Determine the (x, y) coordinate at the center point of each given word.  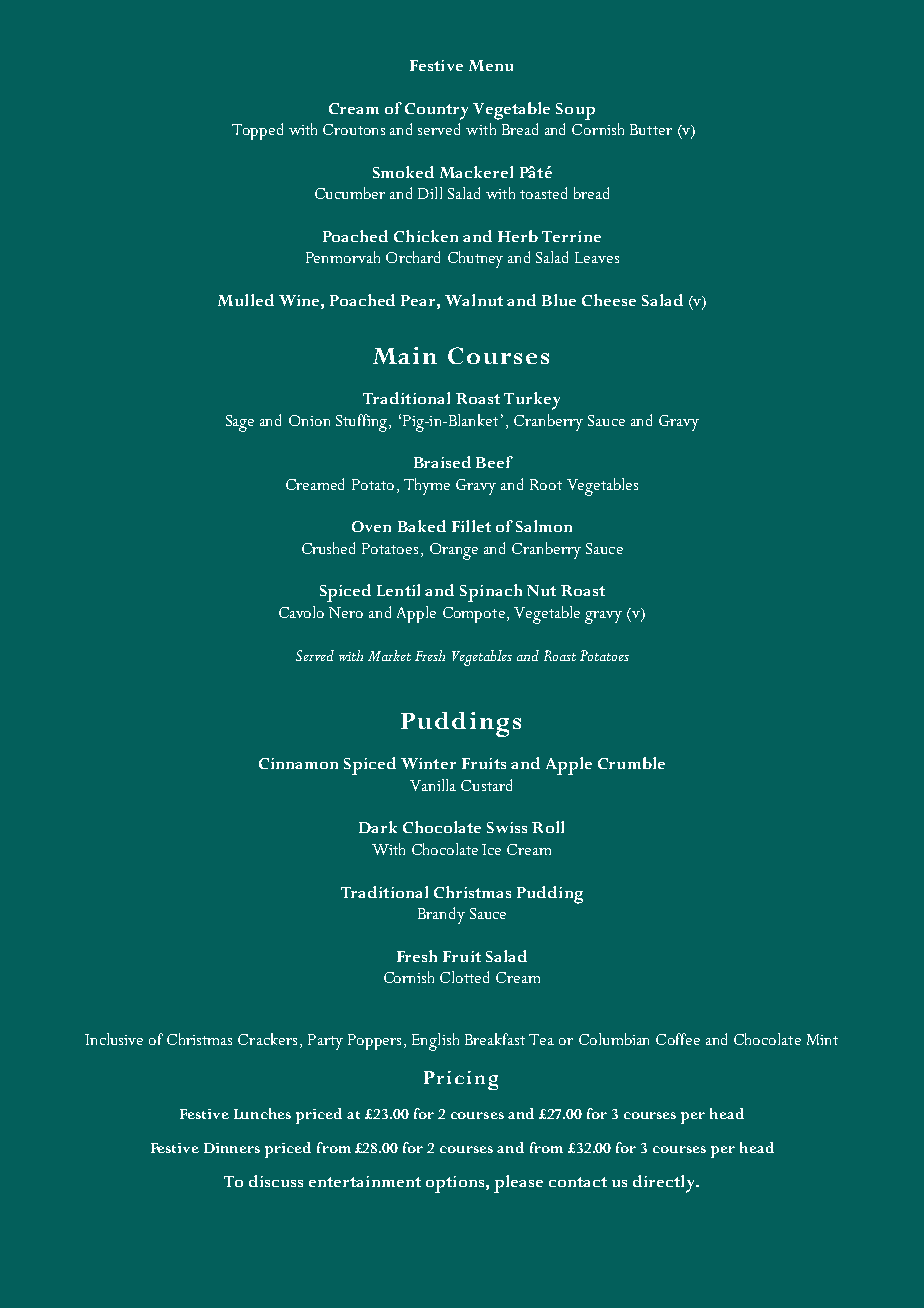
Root (546, 484)
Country (436, 111)
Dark (378, 827)
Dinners (232, 1148)
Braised (442, 462)
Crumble (631, 763)
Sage (240, 423)
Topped (257, 131)
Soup (575, 111)
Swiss (507, 827)
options (456, 1184)
